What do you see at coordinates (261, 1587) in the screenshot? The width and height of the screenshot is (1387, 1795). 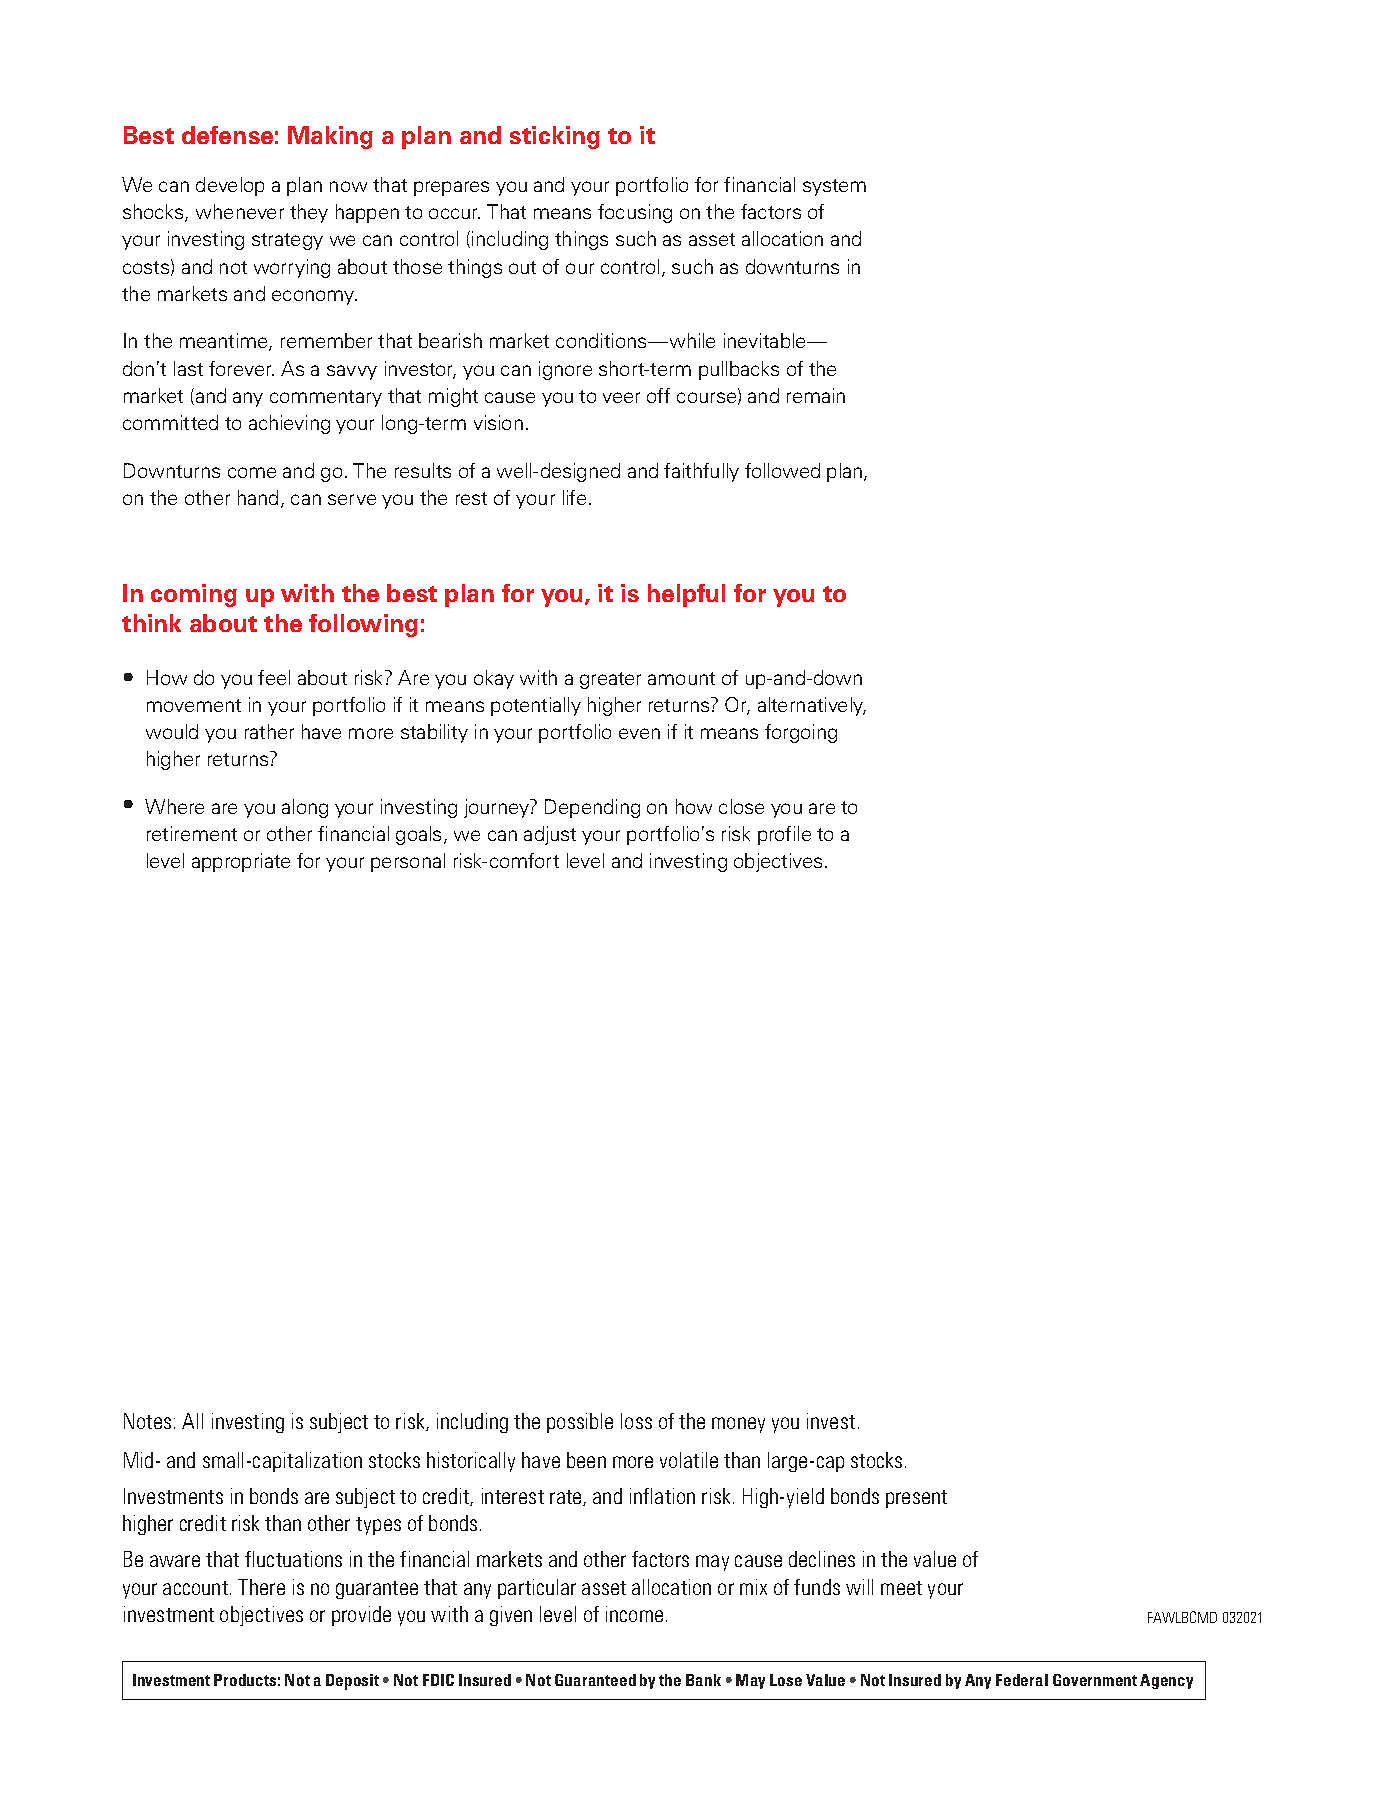 I see `There` at bounding box center [261, 1587].
